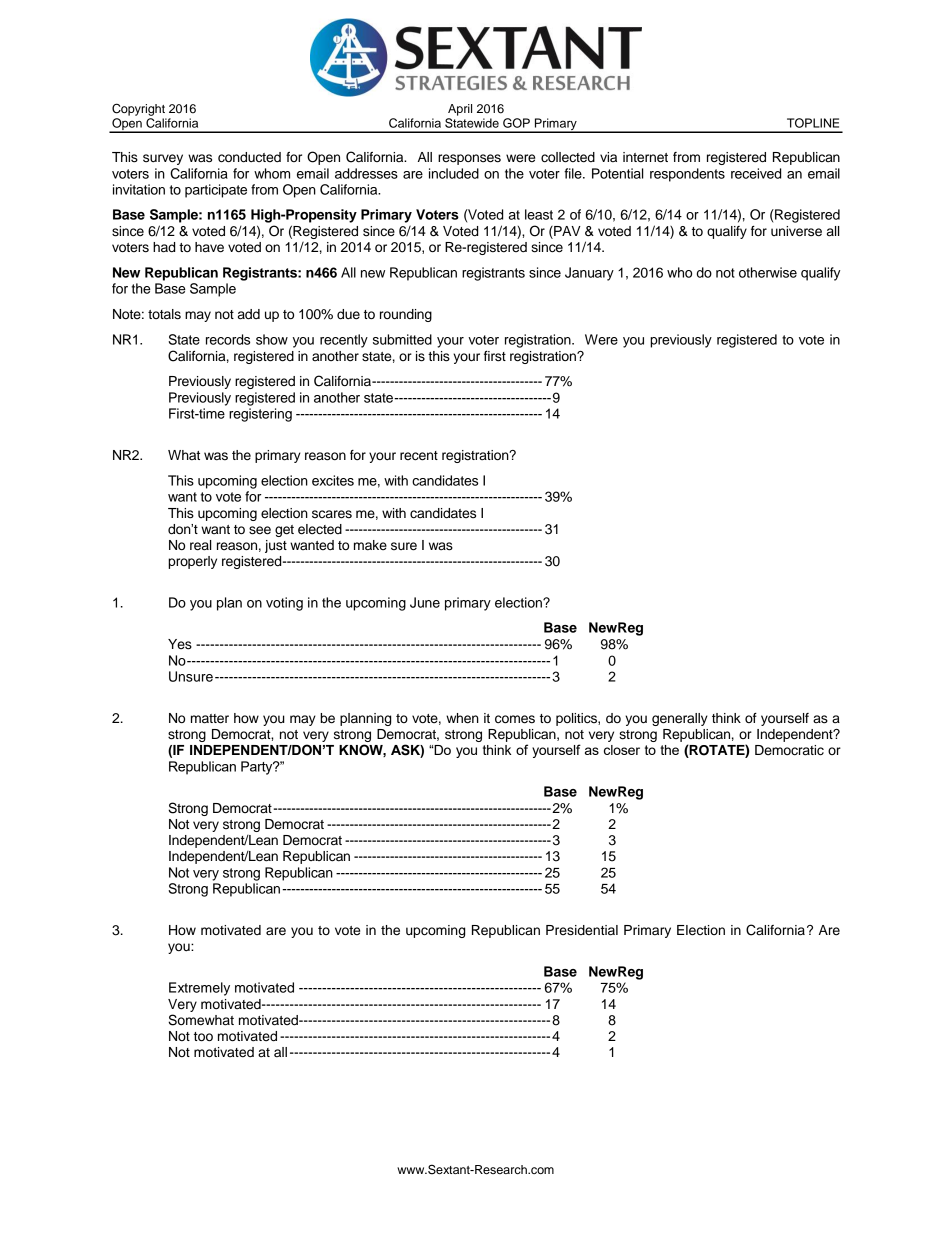  I want to click on registering, so click(260, 415).
